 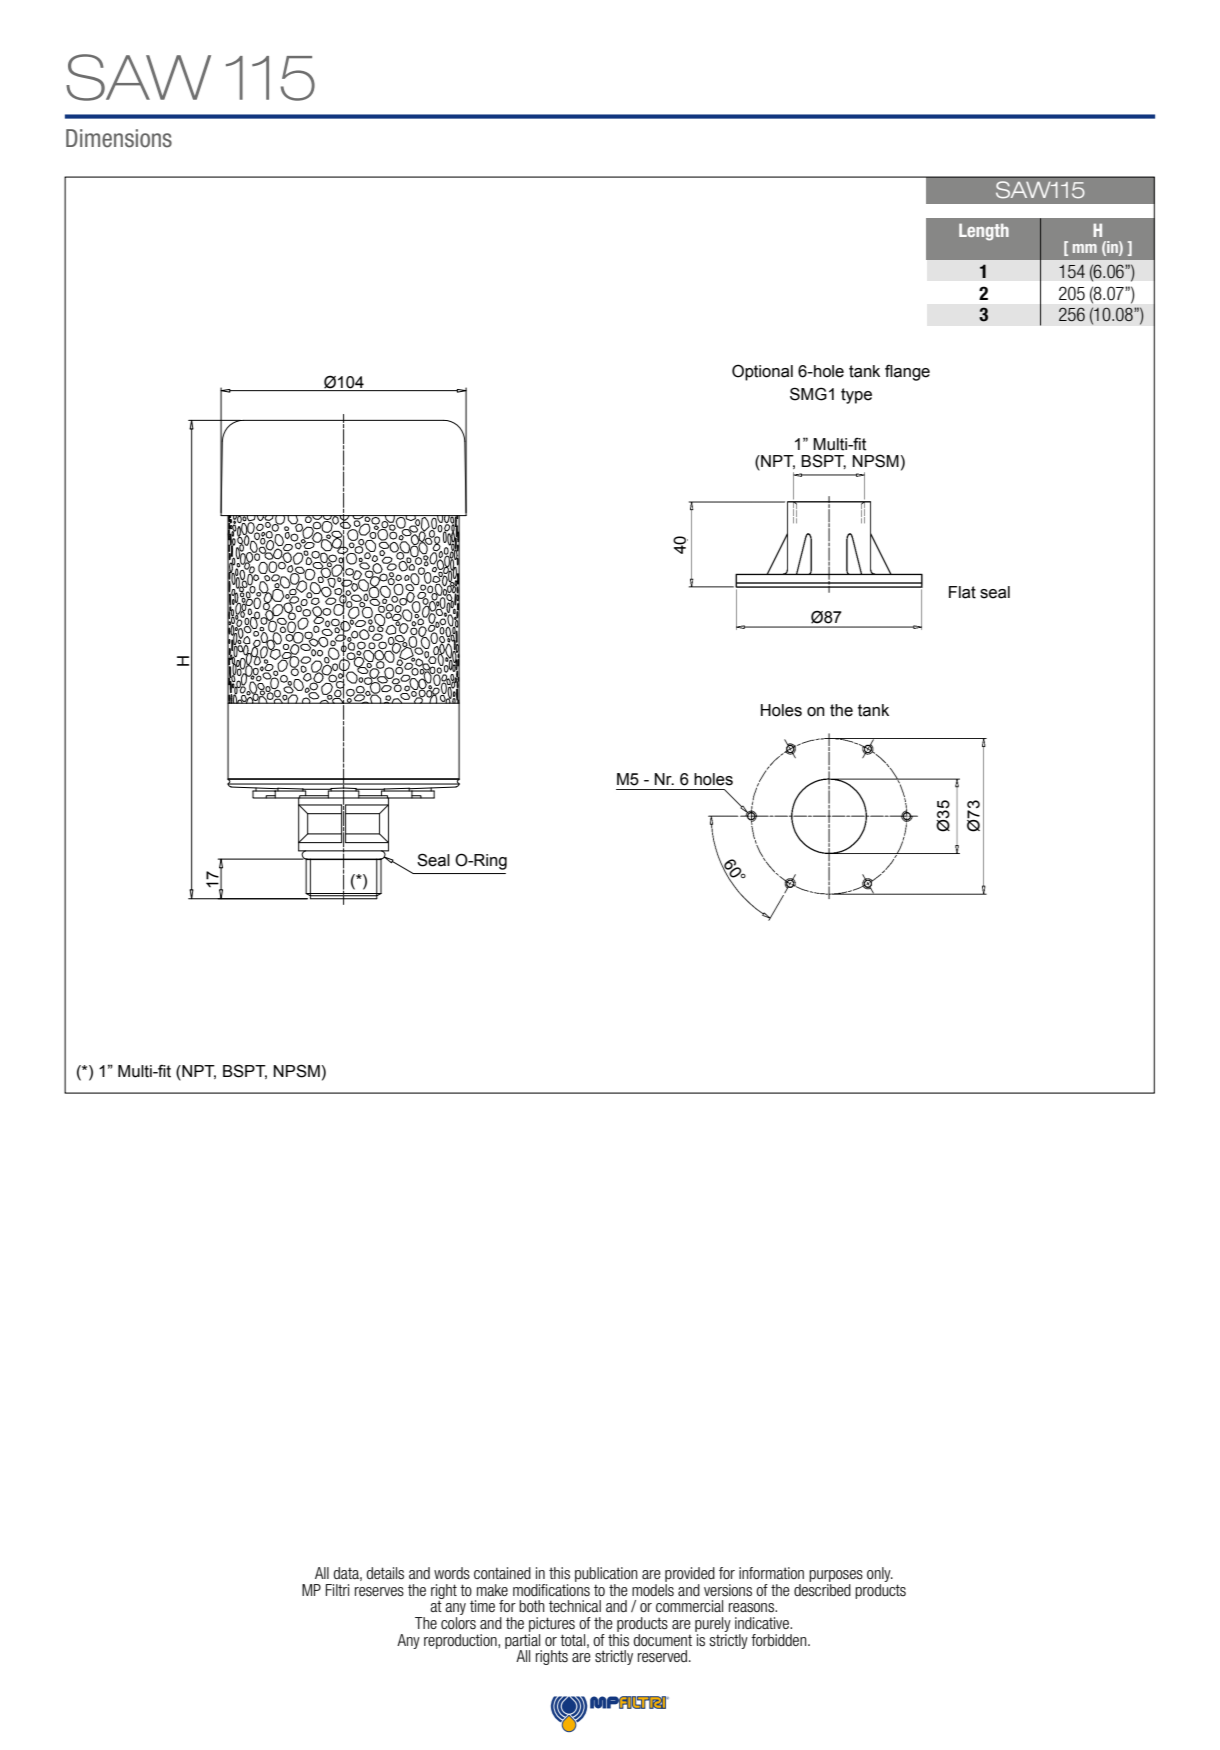 I want to click on only, so click(x=880, y=1576).
